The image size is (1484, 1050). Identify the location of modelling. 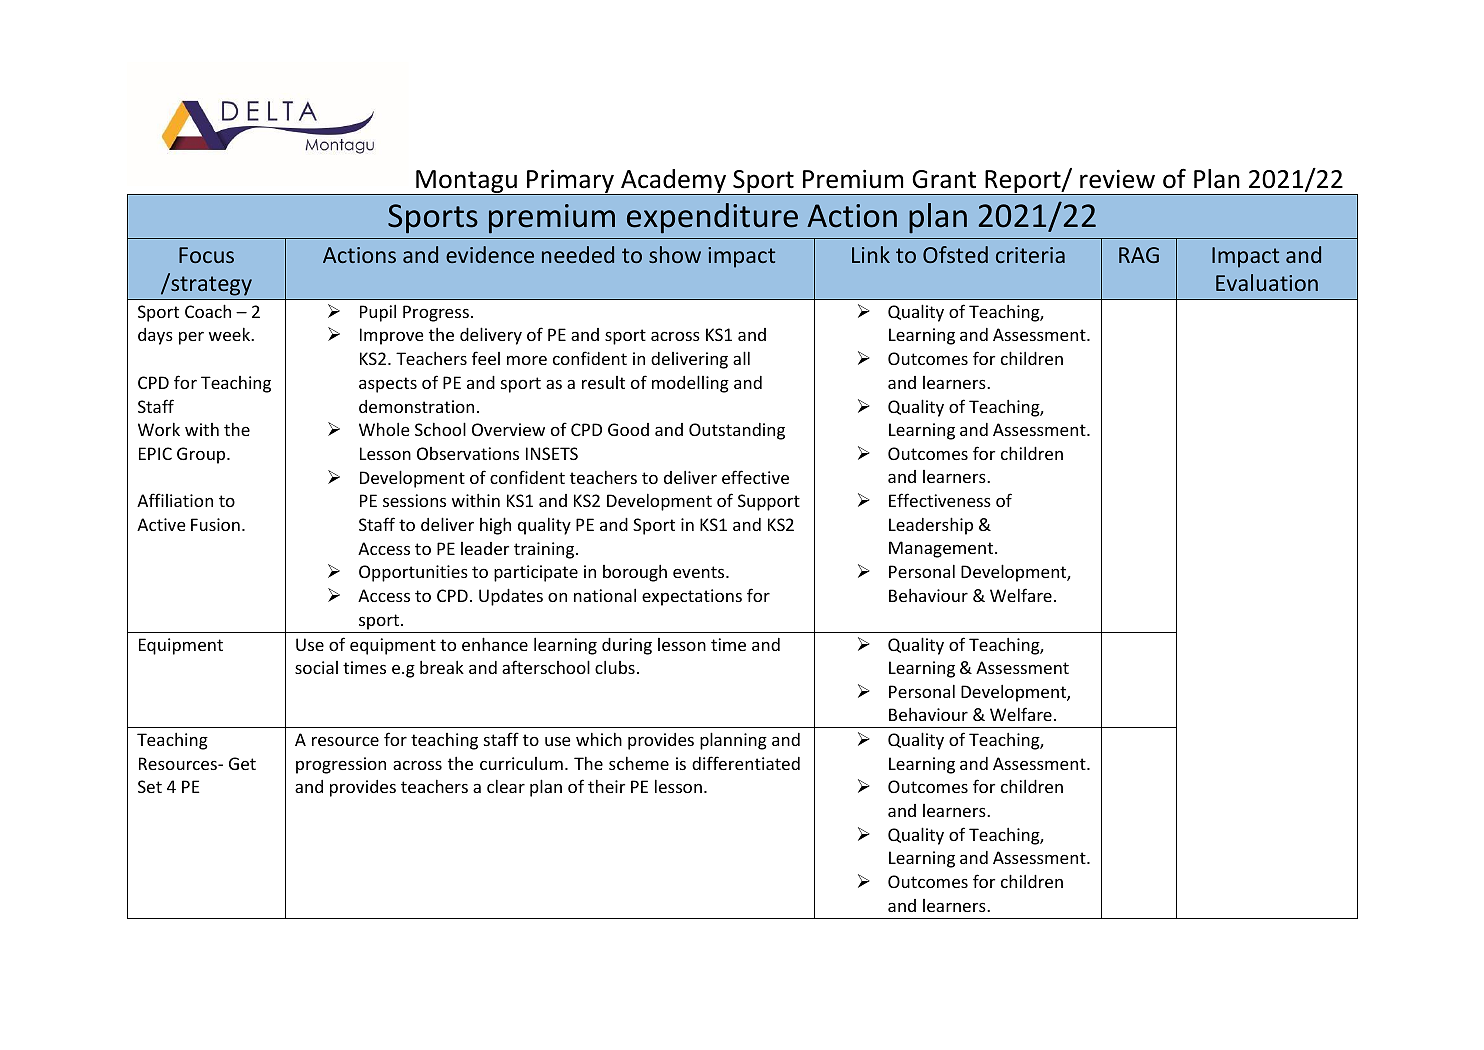
(690, 384).
